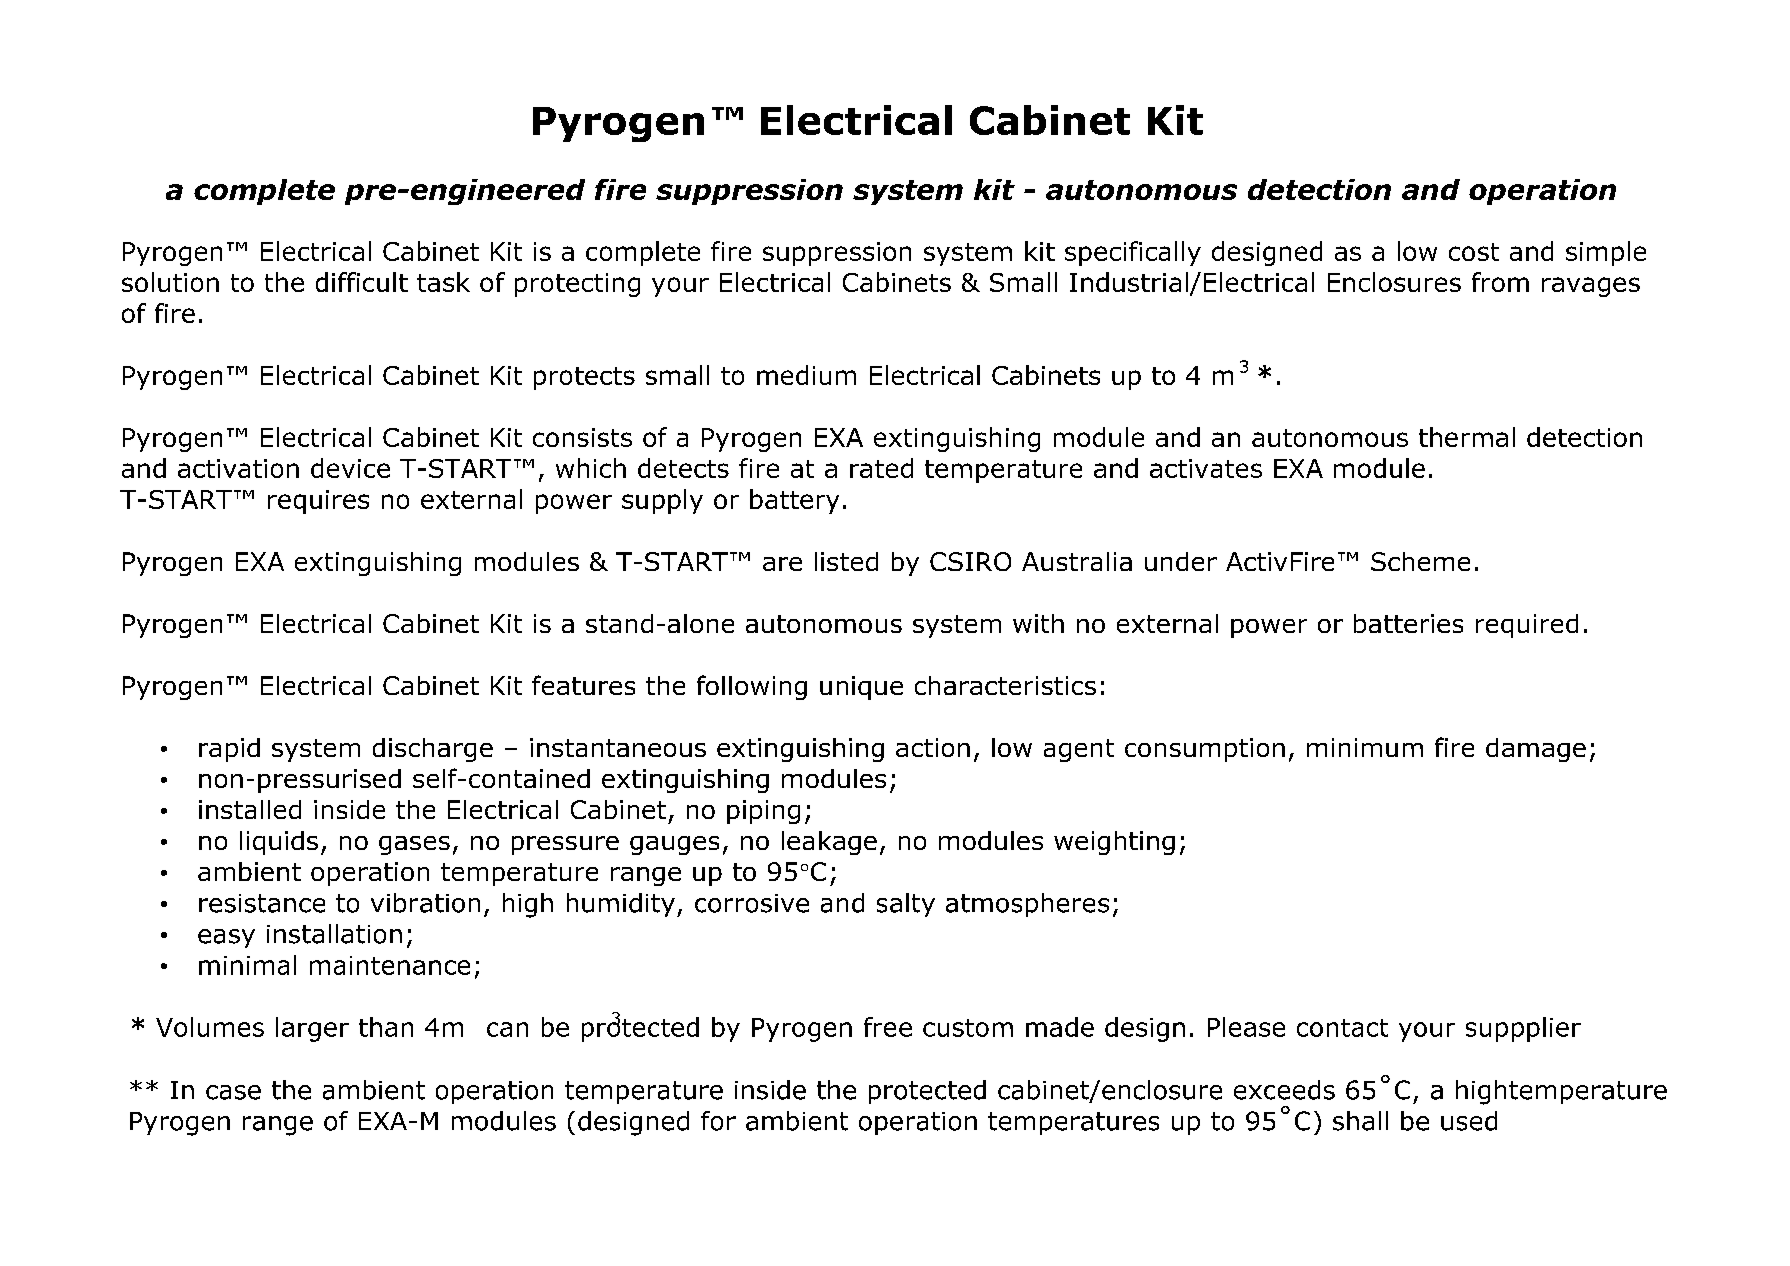 The width and height of the screenshot is (1790, 1266). What do you see at coordinates (233, 1092) in the screenshot?
I see `case` at bounding box center [233, 1092].
